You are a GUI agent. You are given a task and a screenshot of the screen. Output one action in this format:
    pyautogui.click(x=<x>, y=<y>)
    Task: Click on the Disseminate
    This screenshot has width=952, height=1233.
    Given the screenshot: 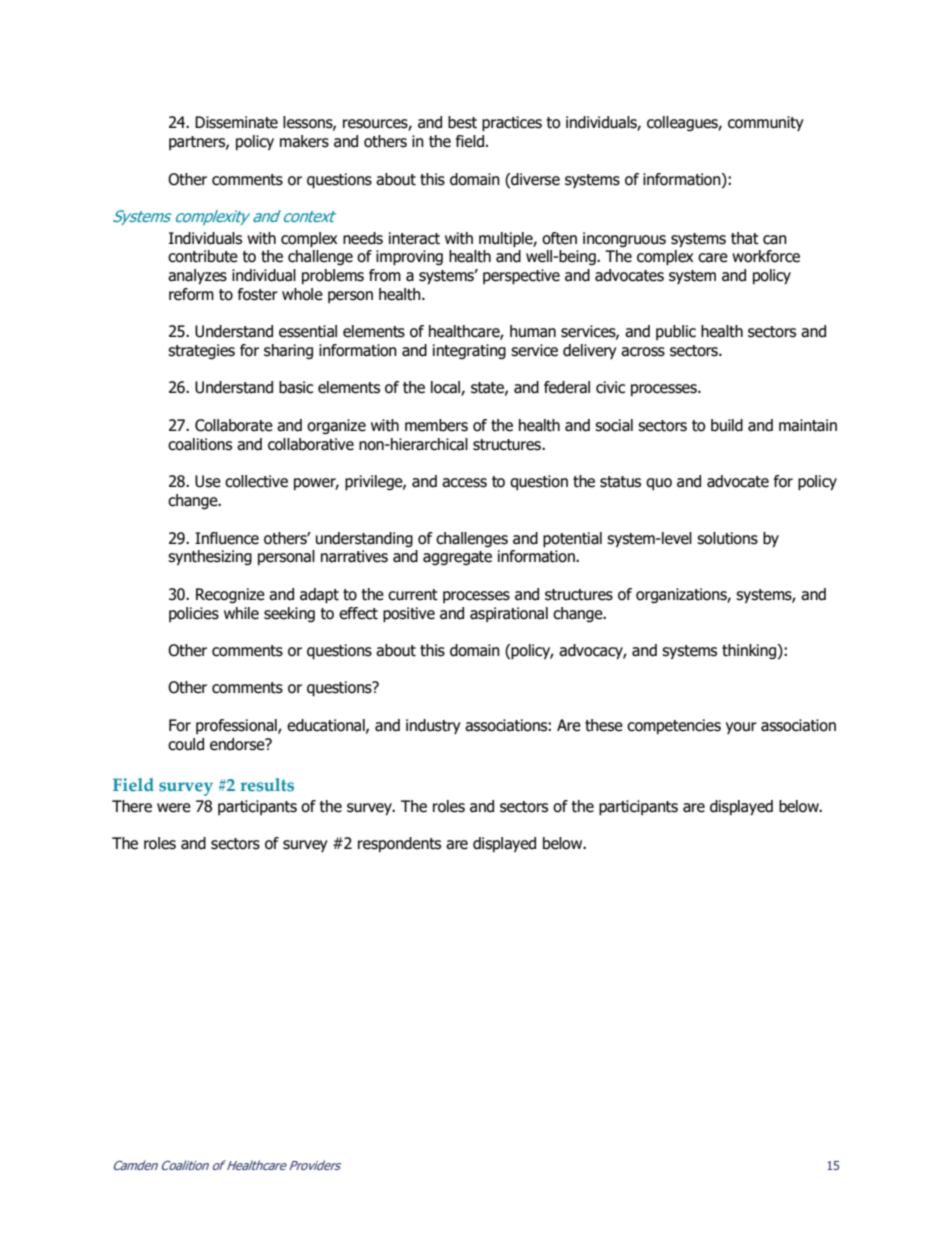 What is the action you would take?
    pyautogui.click(x=236, y=122)
